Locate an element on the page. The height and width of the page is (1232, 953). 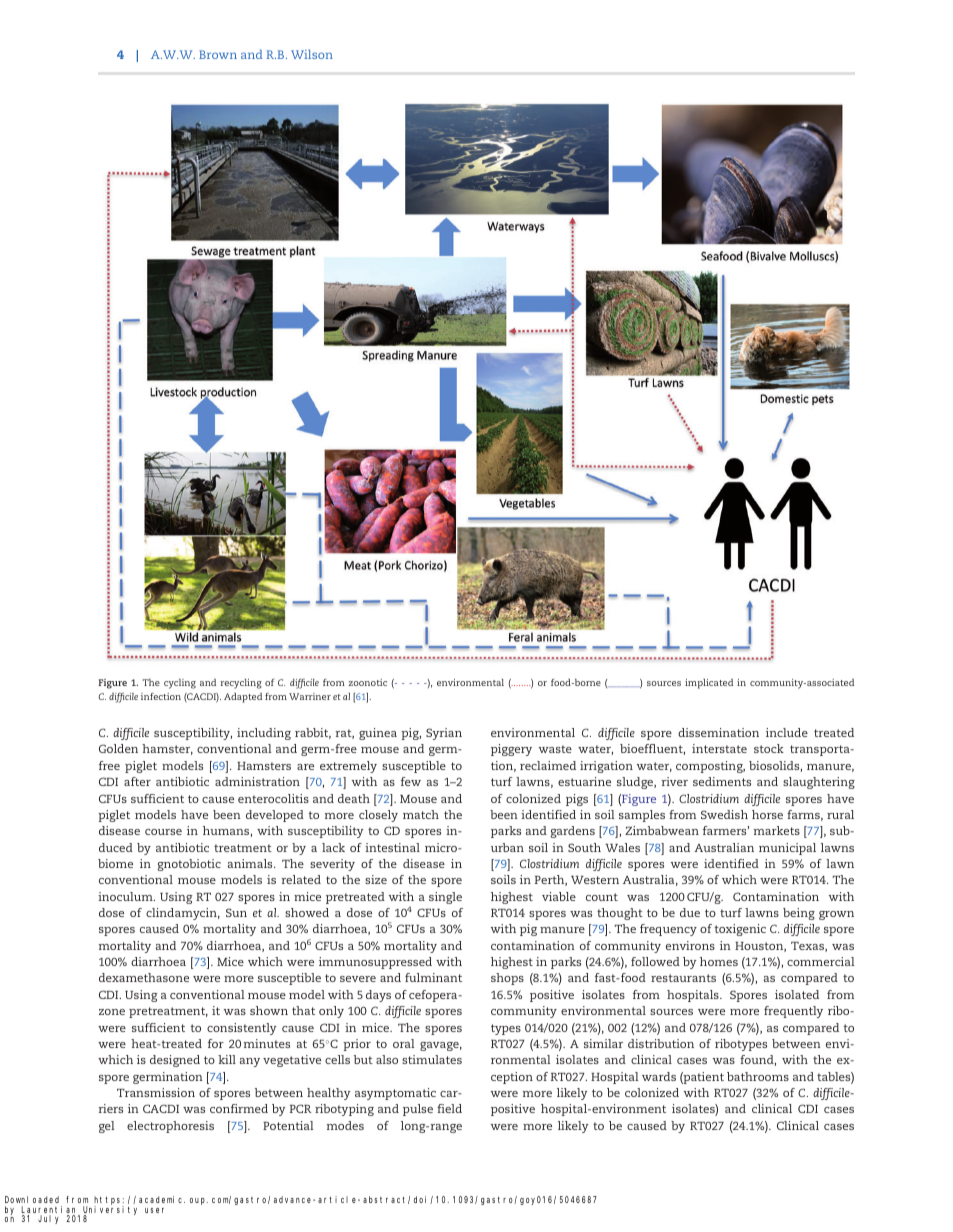
University is located at coordinates (110, 1211).
